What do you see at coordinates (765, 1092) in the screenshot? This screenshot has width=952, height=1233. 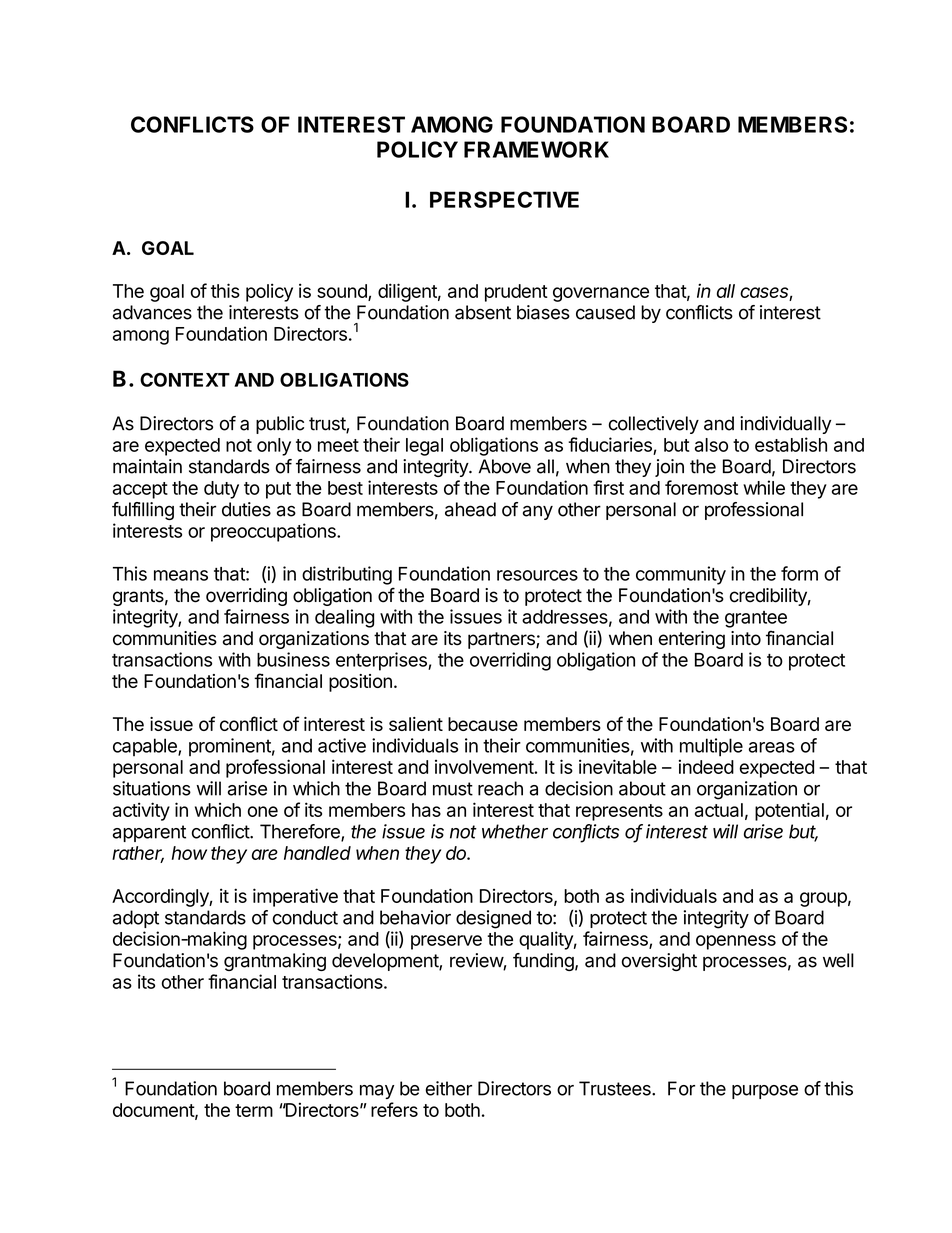 I see `purpose` at bounding box center [765, 1092].
